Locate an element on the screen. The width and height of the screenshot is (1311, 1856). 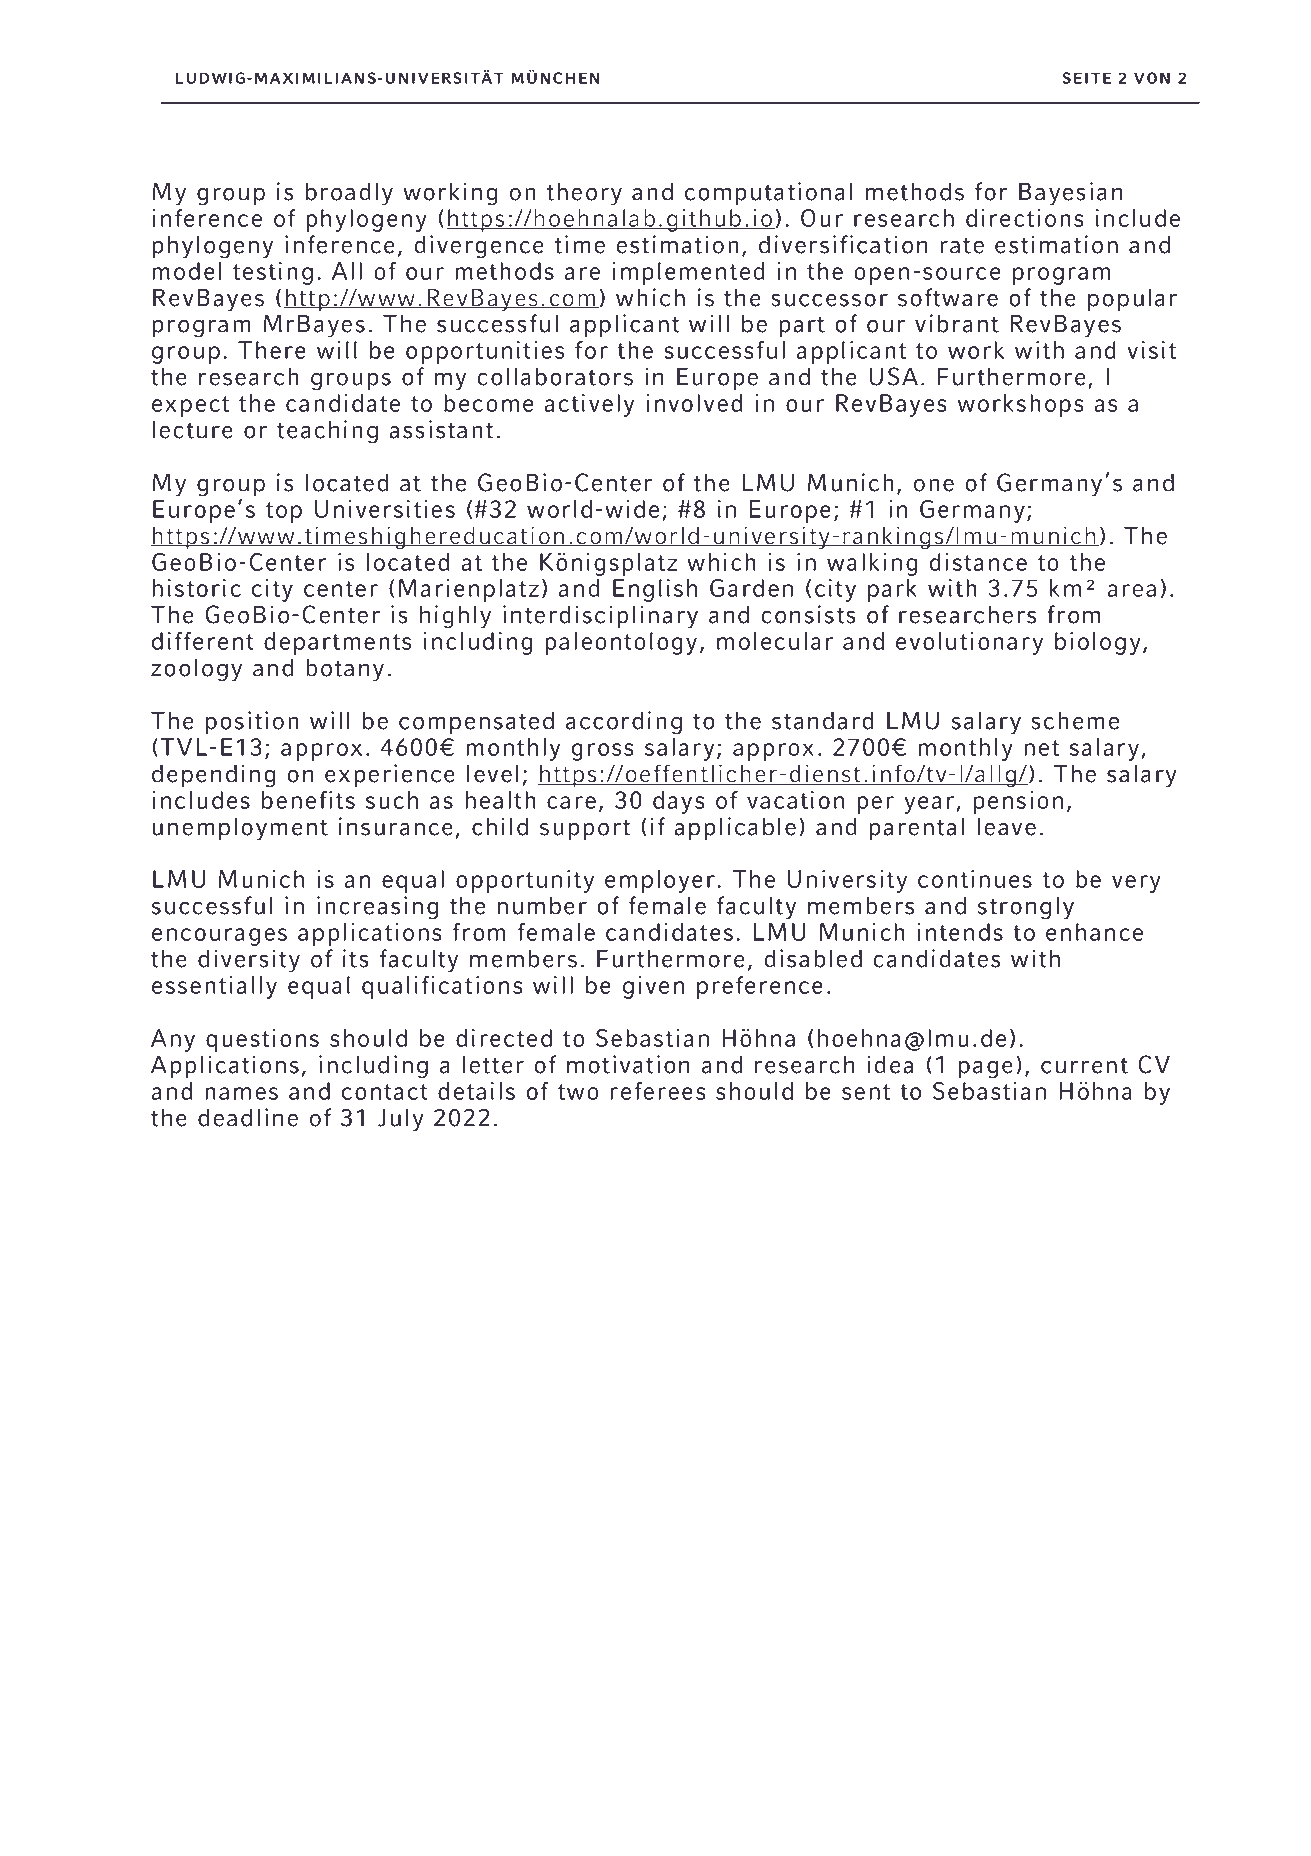
names is located at coordinates (241, 1093).
